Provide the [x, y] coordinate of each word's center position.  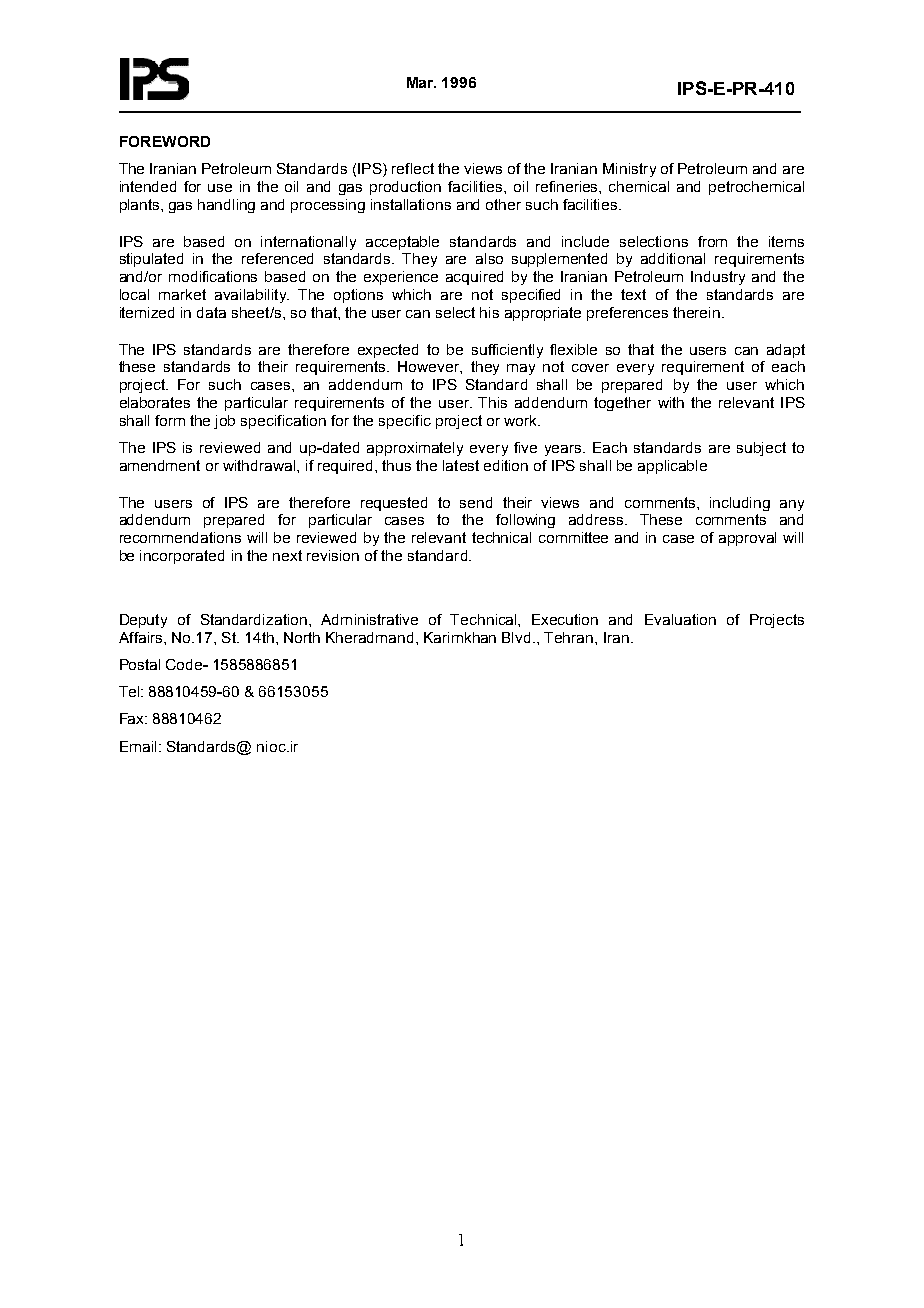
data [211, 312]
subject [761, 449]
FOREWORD [165, 141]
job [224, 422]
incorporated [182, 557]
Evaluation [680, 619]
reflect [413, 168]
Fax [133, 718]
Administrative [369, 619]
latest [461, 465]
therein [696, 312]
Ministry [629, 170]
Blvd [516, 637]
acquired [474, 278]
